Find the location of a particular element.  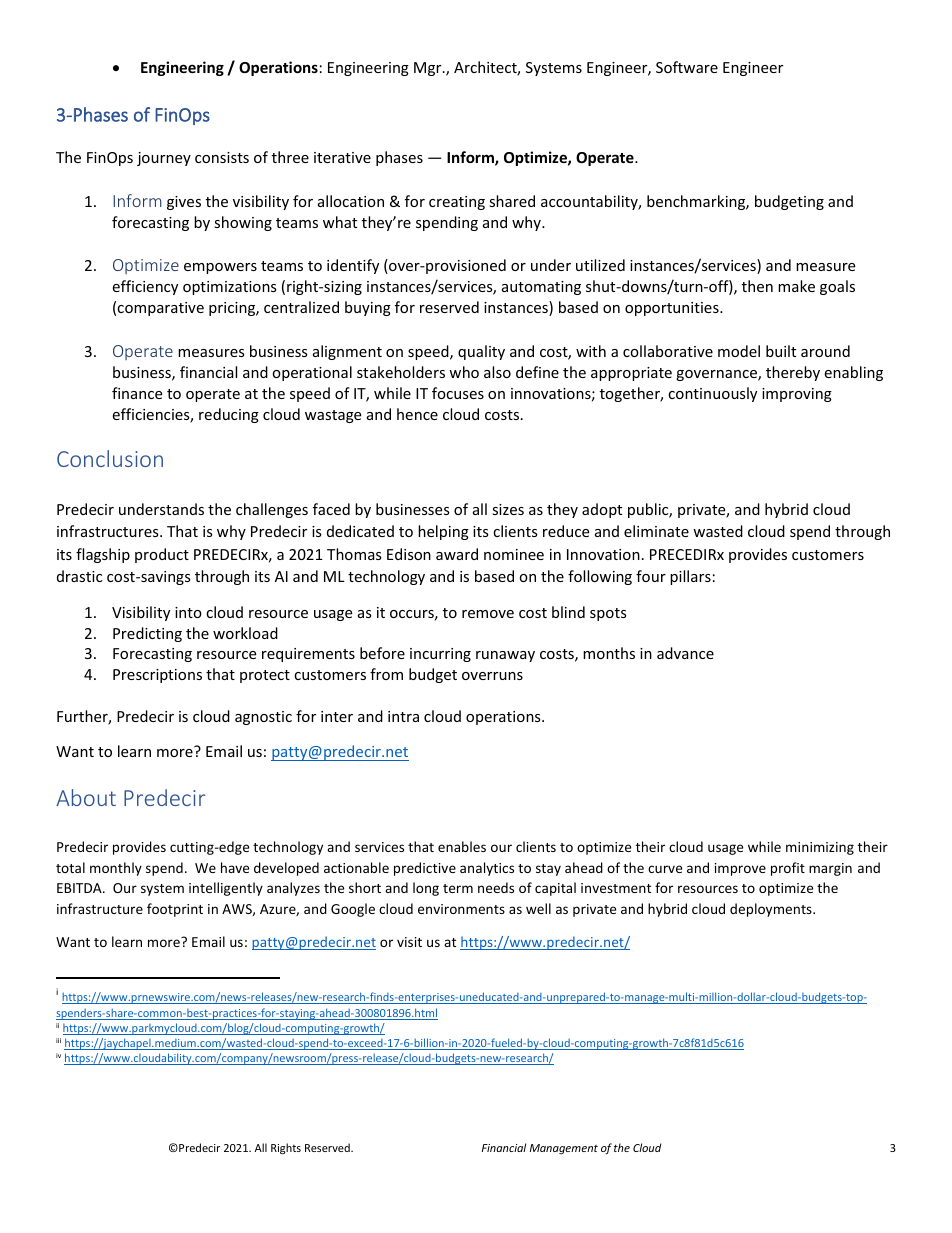

minimizing is located at coordinates (820, 848).
